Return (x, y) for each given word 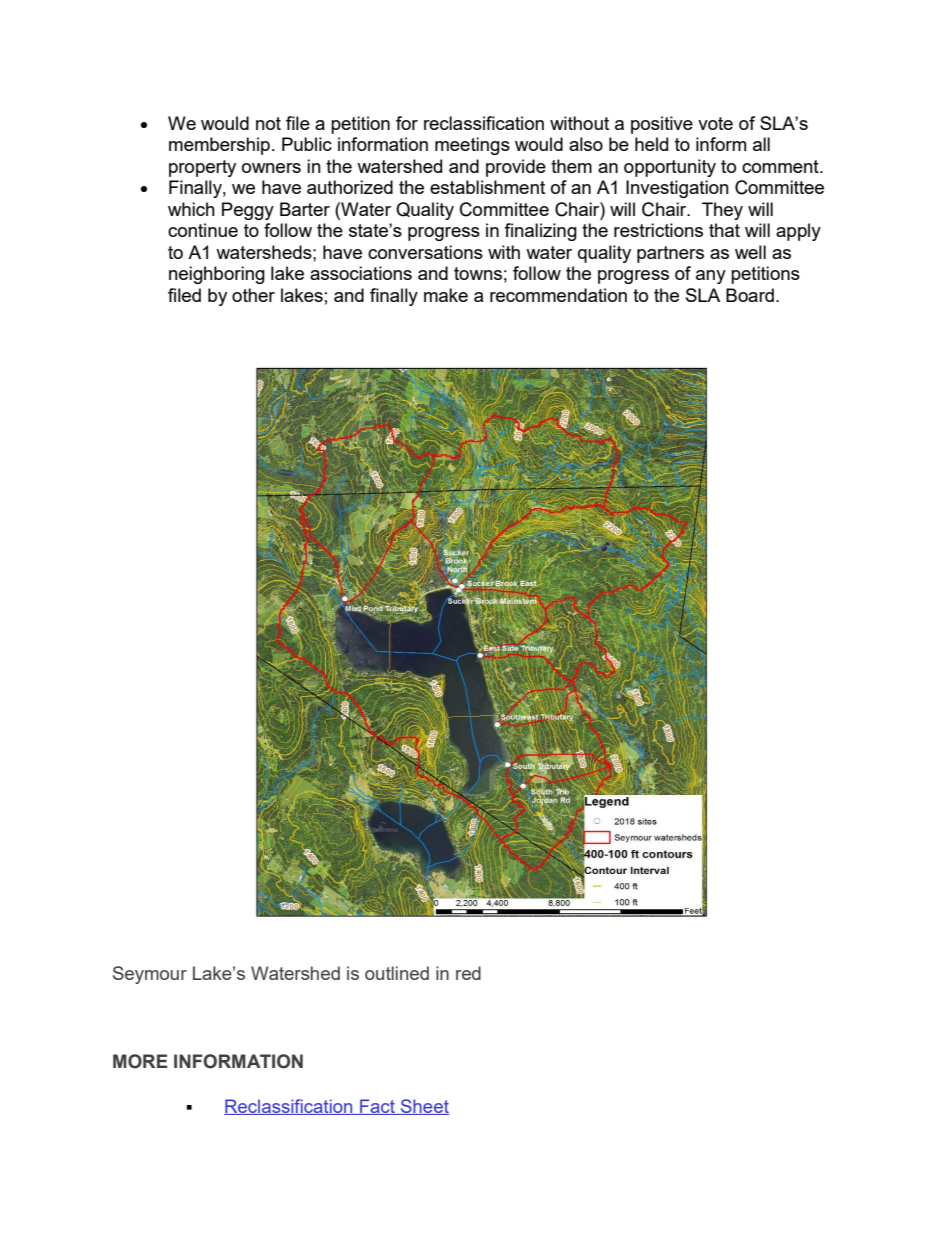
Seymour (150, 975)
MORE (140, 1061)
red (468, 973)
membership (219, 146)
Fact (377, 1107)
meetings (472, 146)
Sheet (424, 1107)
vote (715, 123)
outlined (397, 973)
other (253, 295)
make (446, 295)
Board (750, 295)
